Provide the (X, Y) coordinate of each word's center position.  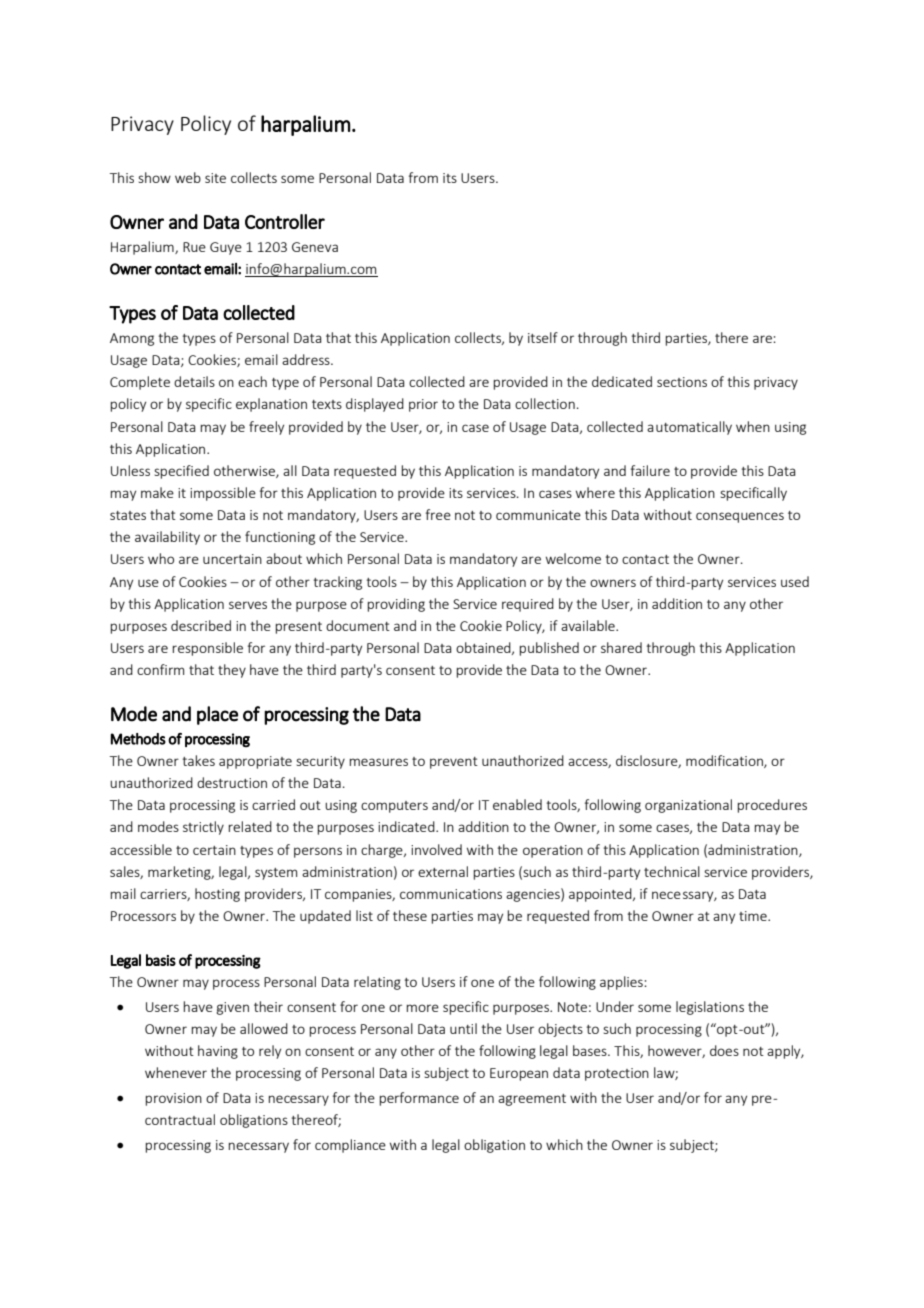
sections (682, 382)
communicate (538, 515)
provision (173, 1099)
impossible (223, 494)
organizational (688, 806)
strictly (203, 828)
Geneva (315, 247)
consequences (740, 517)
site (215, 178)
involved (436, 849)
